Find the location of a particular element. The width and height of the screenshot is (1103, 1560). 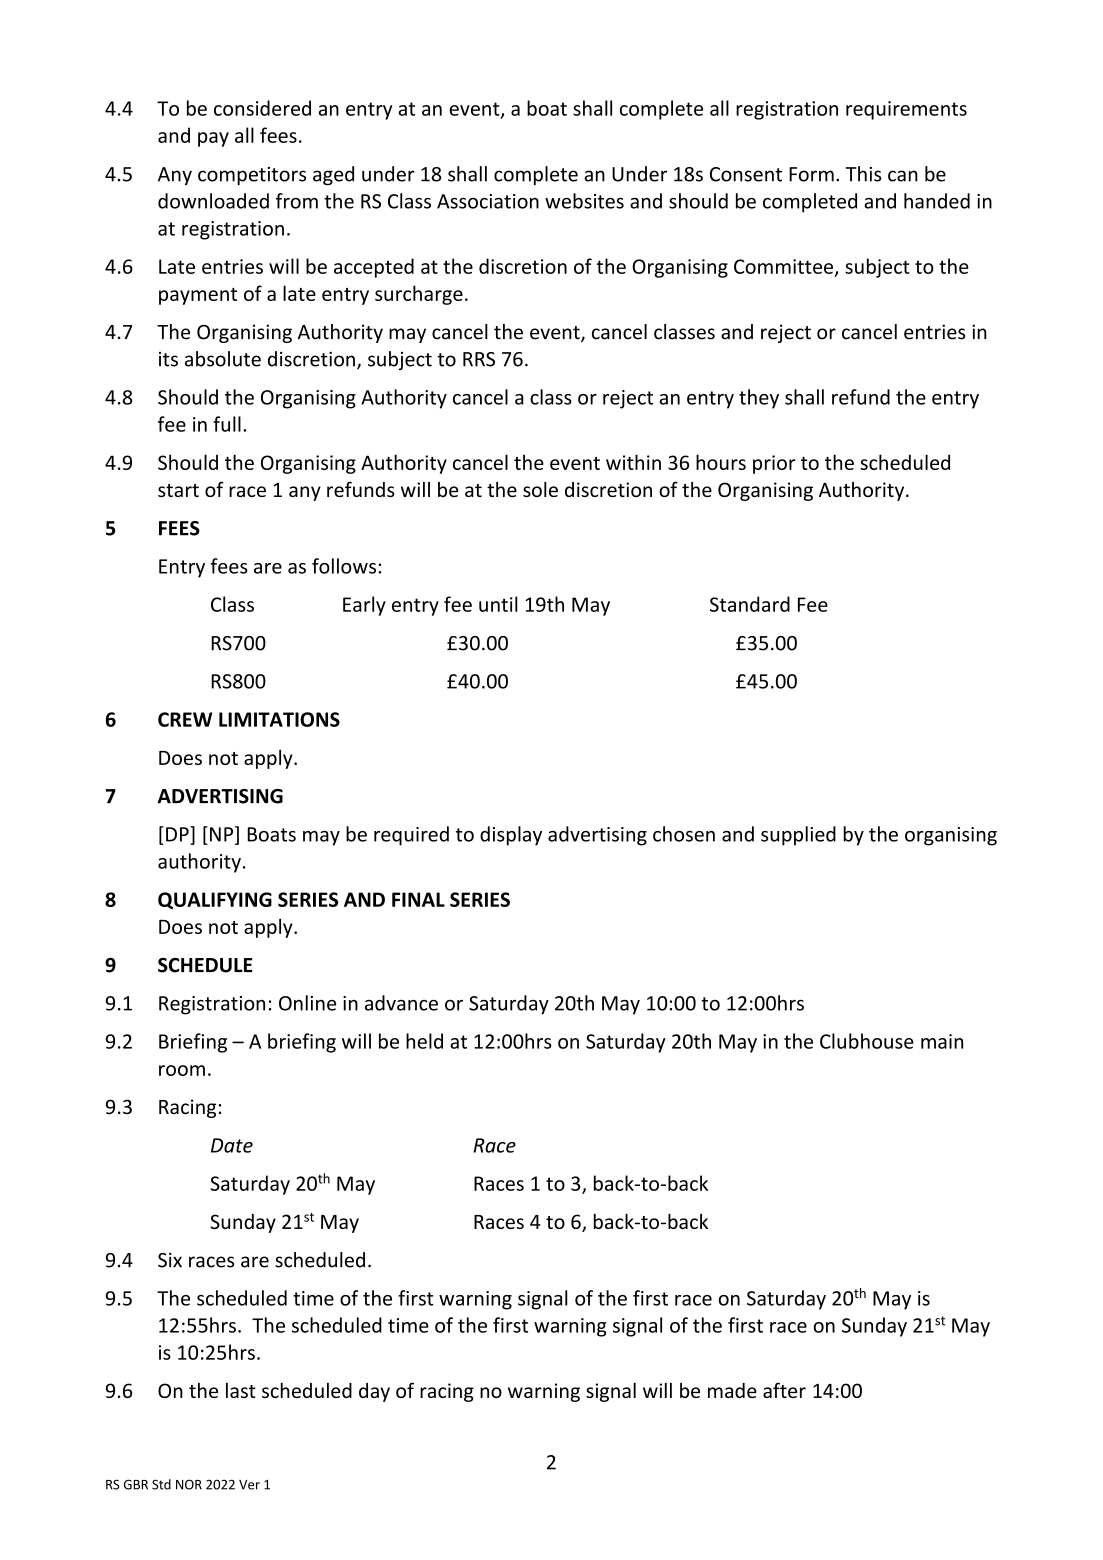

competitors is located at coordinates (252, 176).
